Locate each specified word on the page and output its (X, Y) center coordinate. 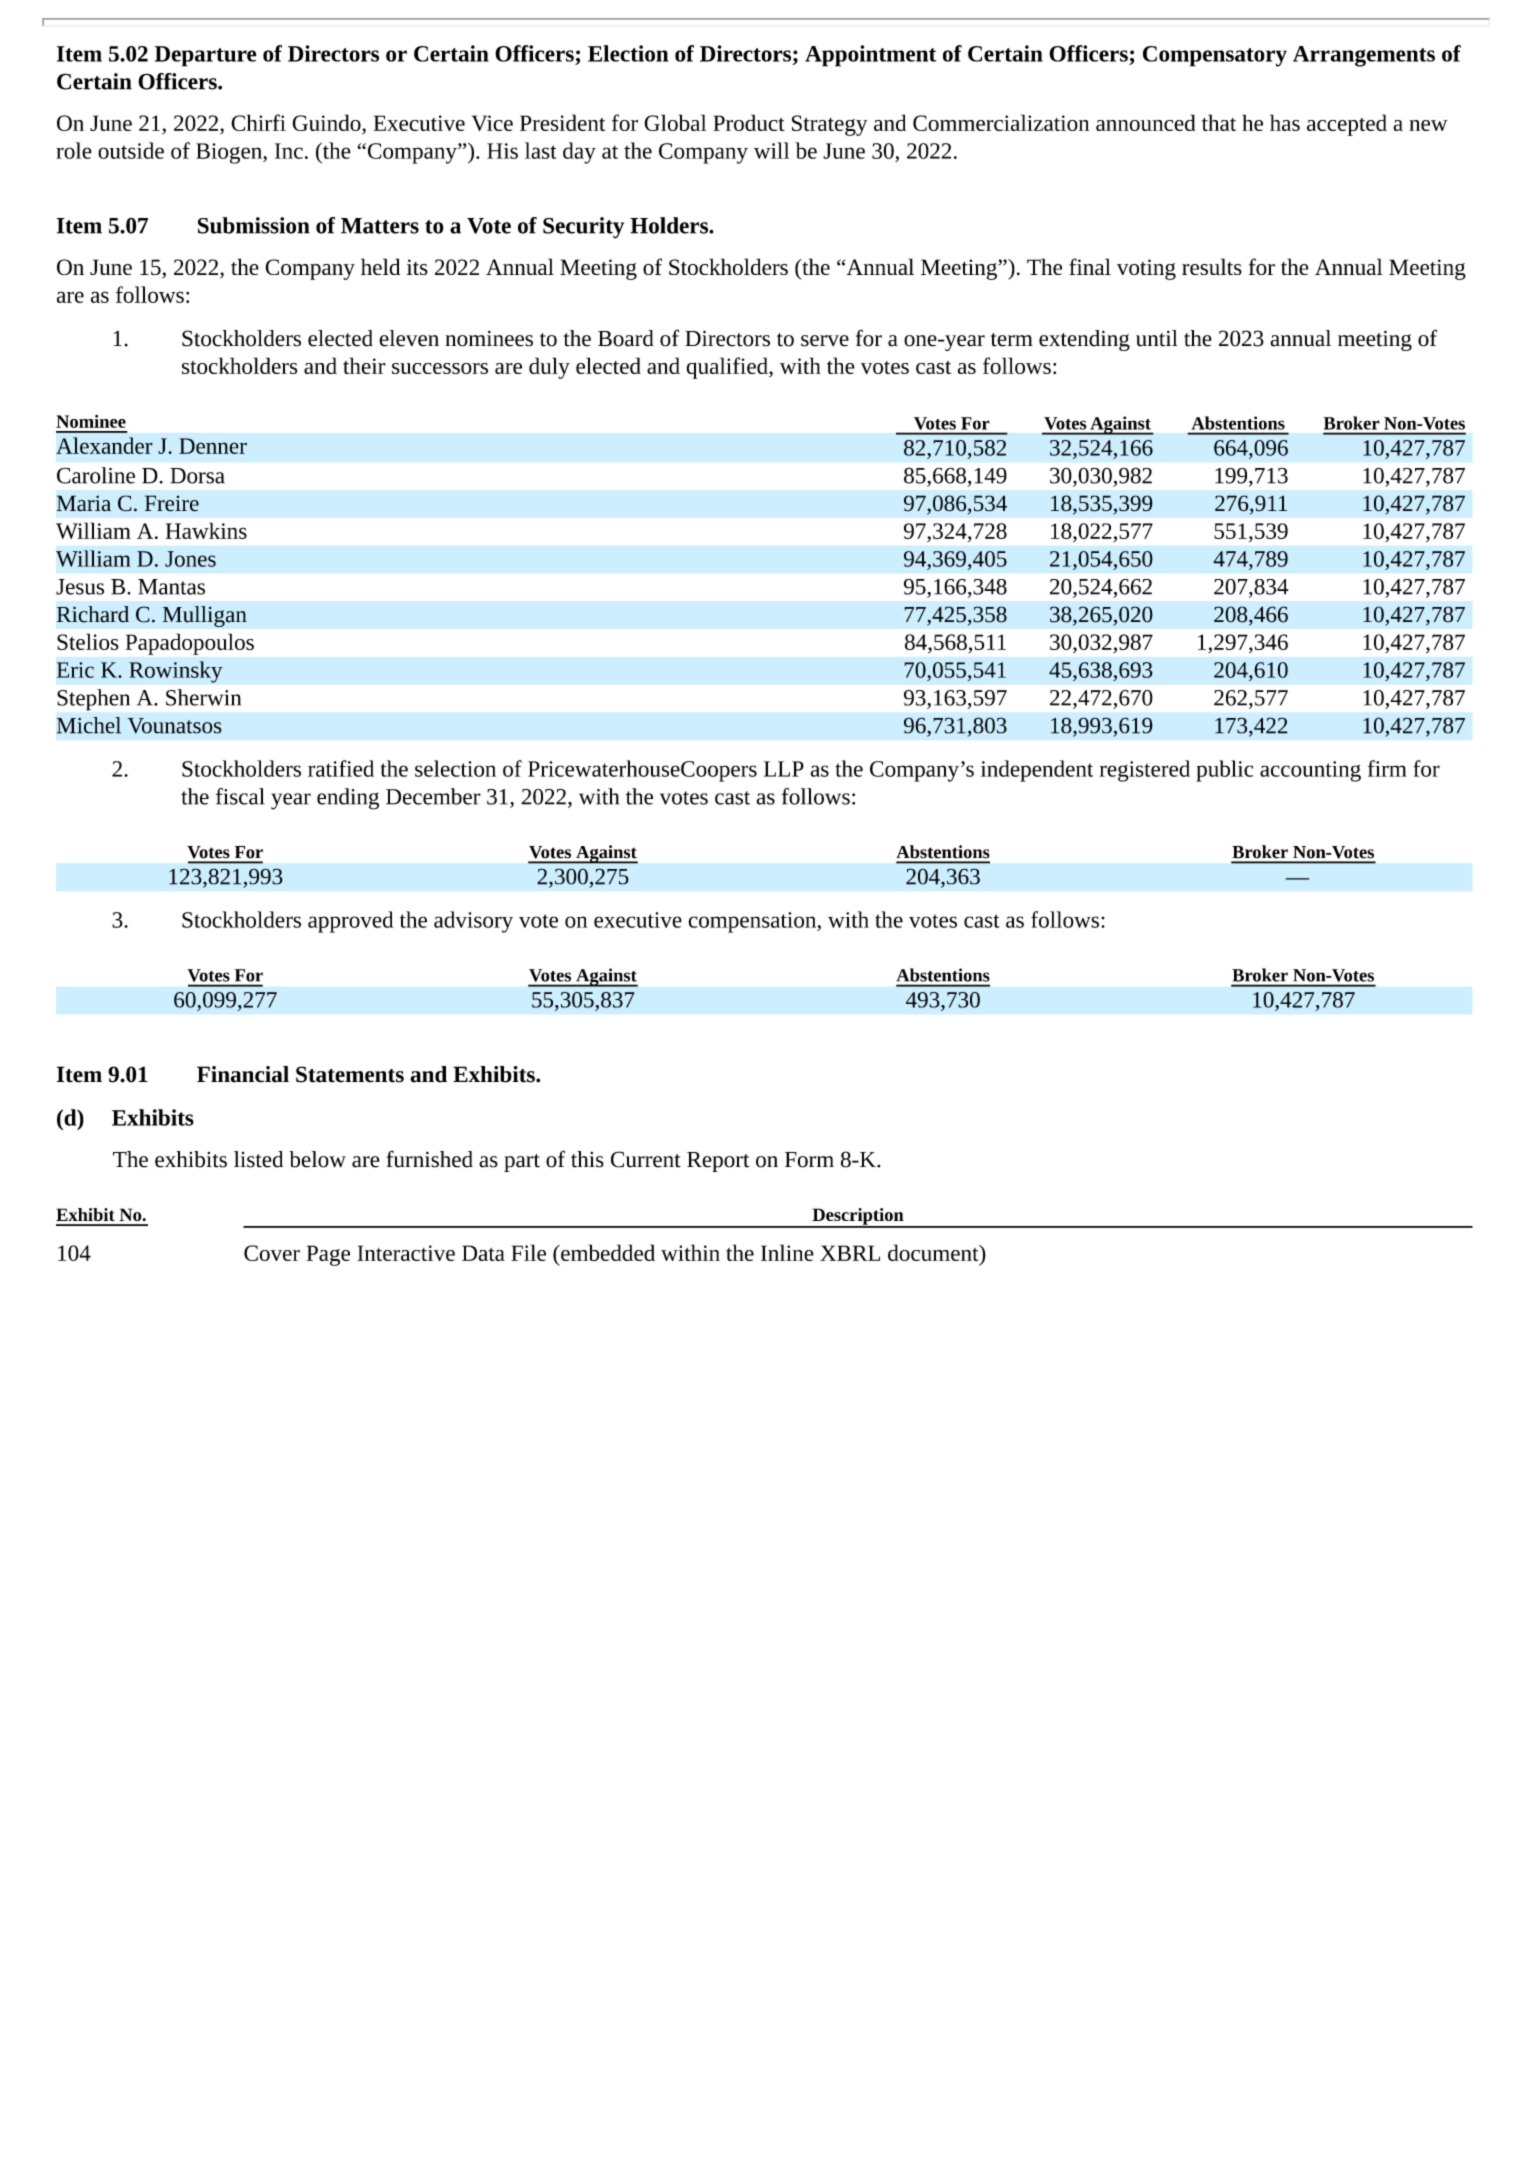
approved (351, 922)
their (364, 365)
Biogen (230, 153)
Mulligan (205, 616)
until (1157, 338)
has (1285, 122)
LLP (784, 769)
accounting (1310, 771)
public (1224, 771)
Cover (272, 1253)
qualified (728, 368)
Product (749, 122)
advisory (473, 922)
